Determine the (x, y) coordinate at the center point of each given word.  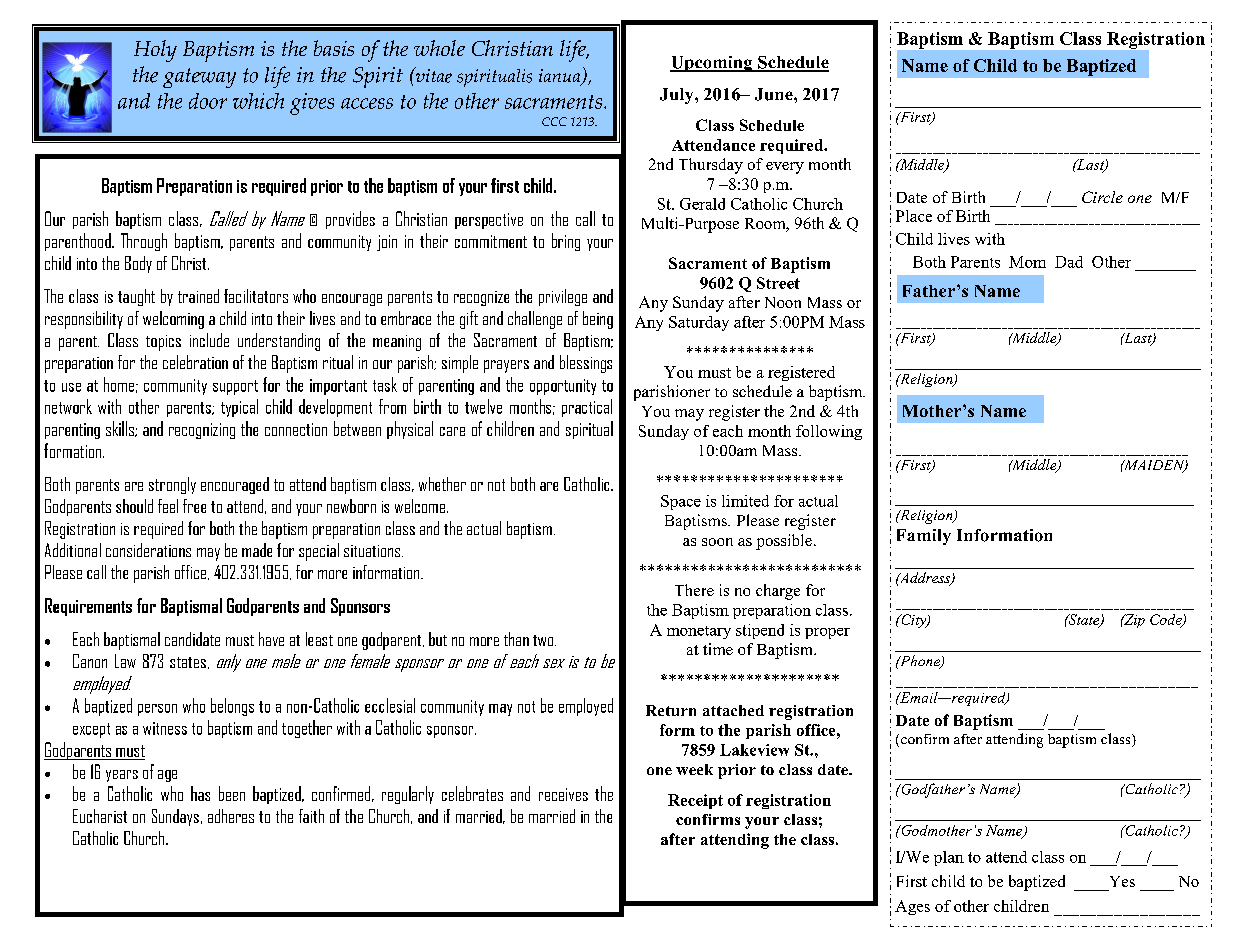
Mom (1027, 262)
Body (138, 264)
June (775, 94)
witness (165, 728)
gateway (199, 78)
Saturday (699, 323)
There (694, 590)
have (271, 639)
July (678, 96)
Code (1167, 620)
